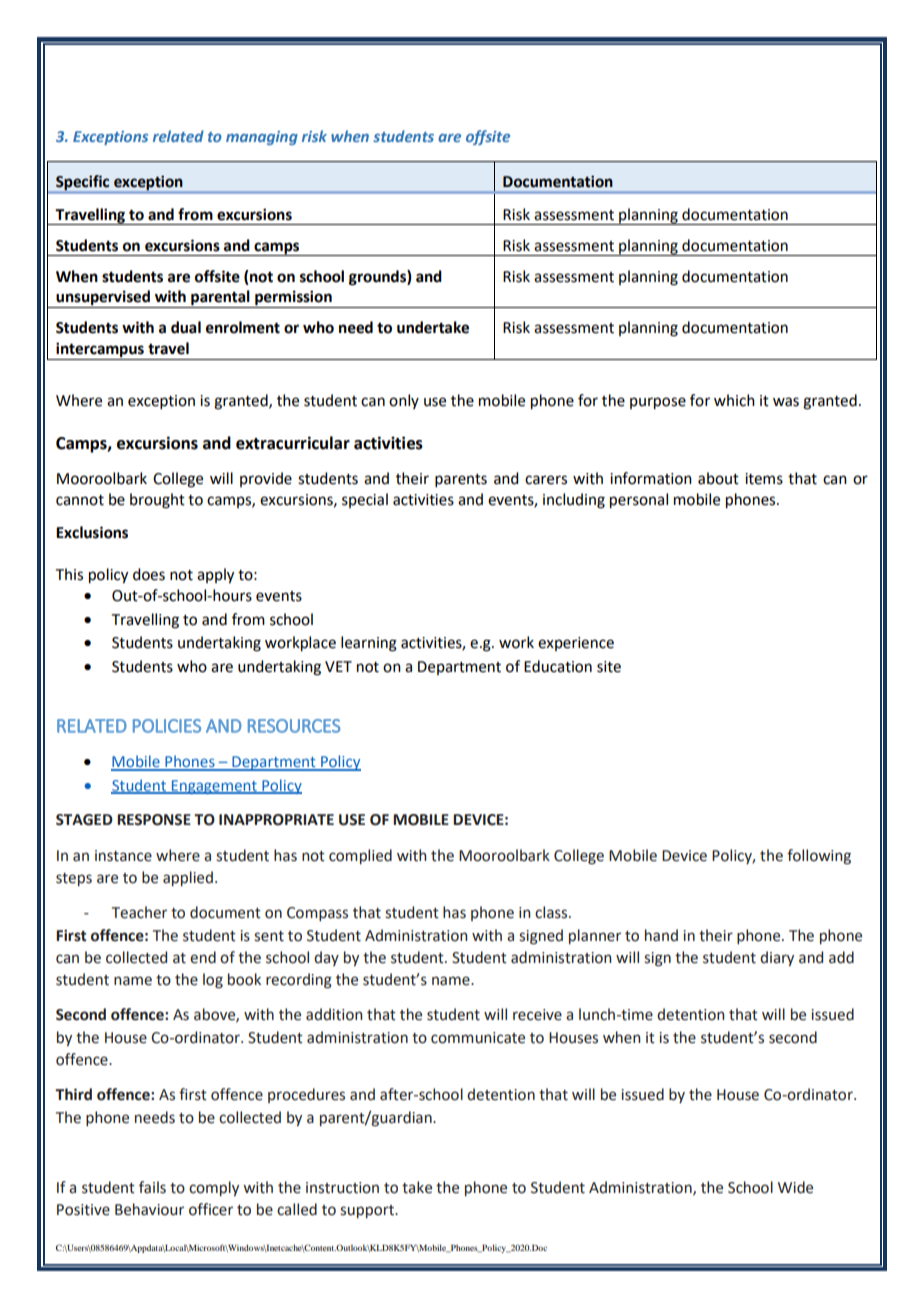 This page has width=924, height=1308. I want to click on class, so click(552, 912).
